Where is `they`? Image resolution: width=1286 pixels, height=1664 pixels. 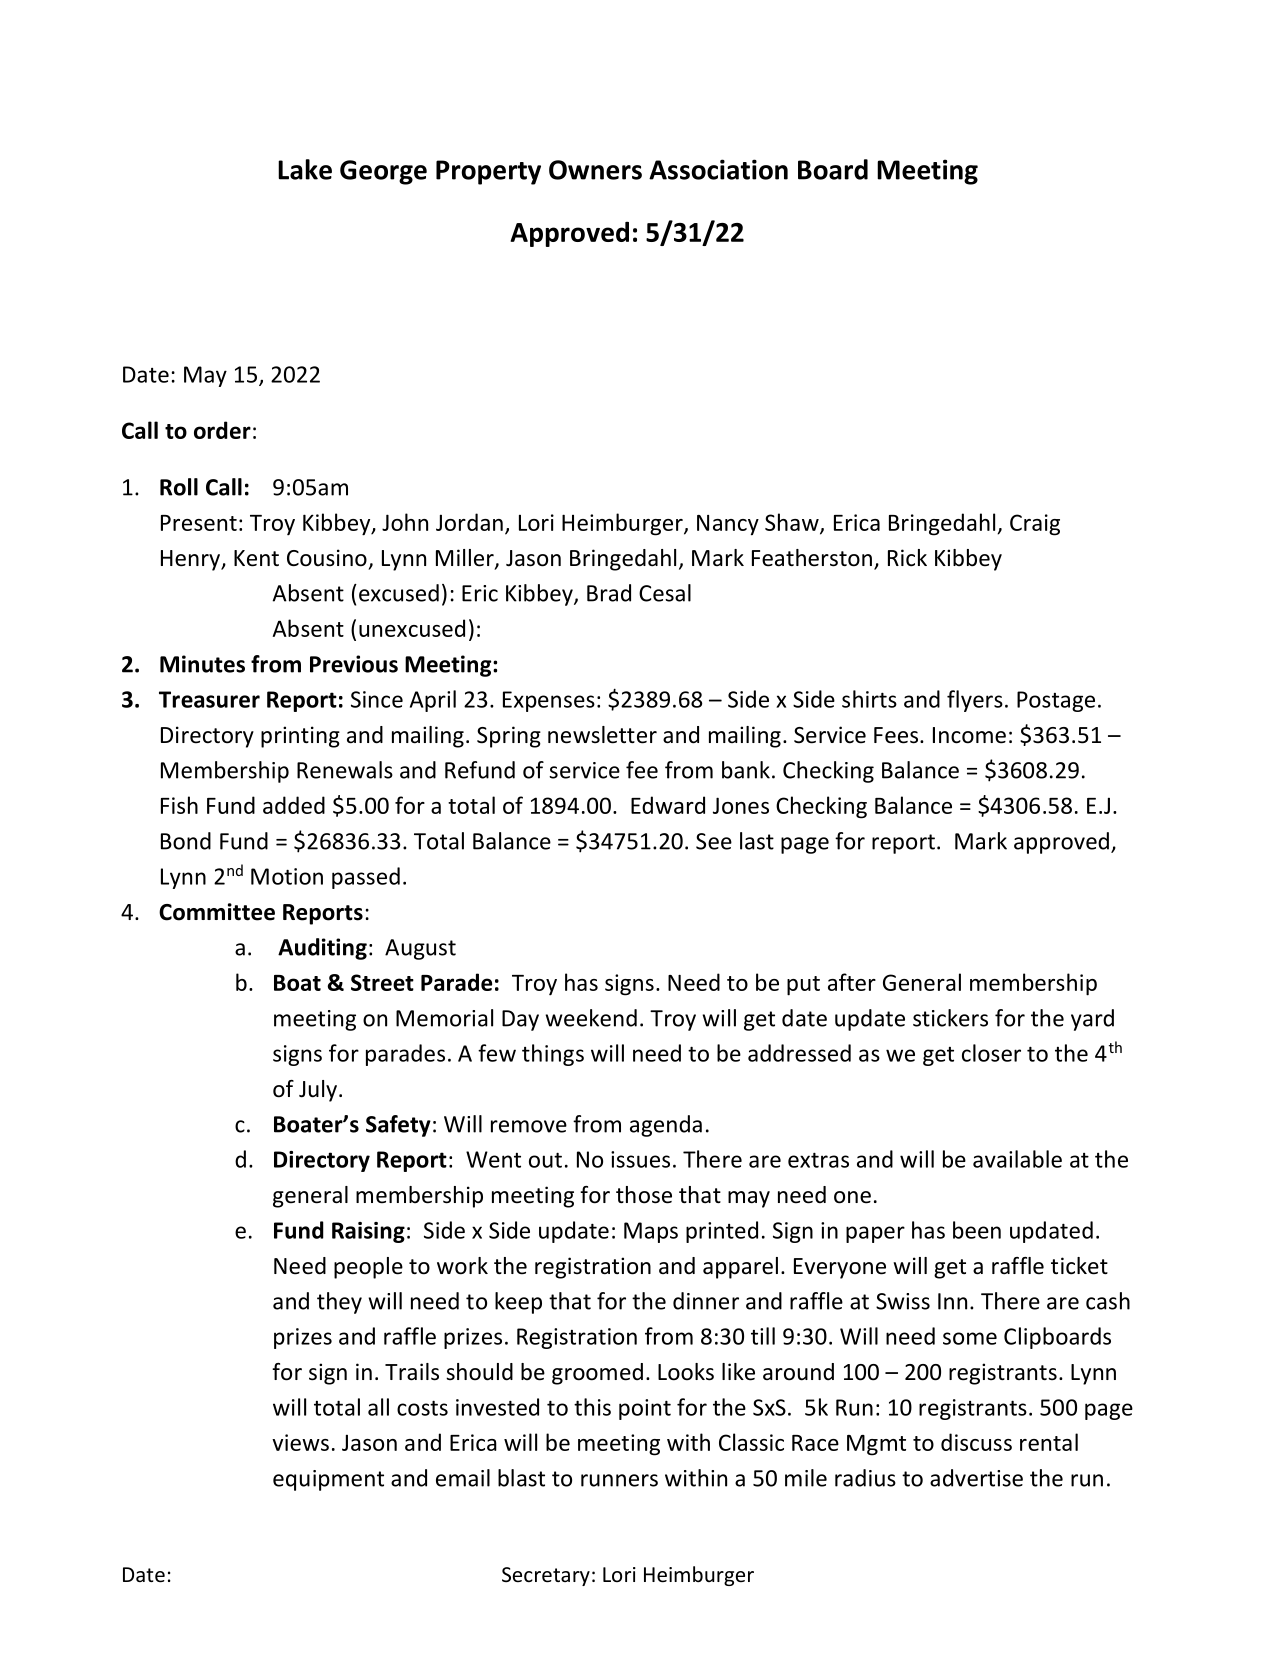
they is located at coordinates (339, 1303).
